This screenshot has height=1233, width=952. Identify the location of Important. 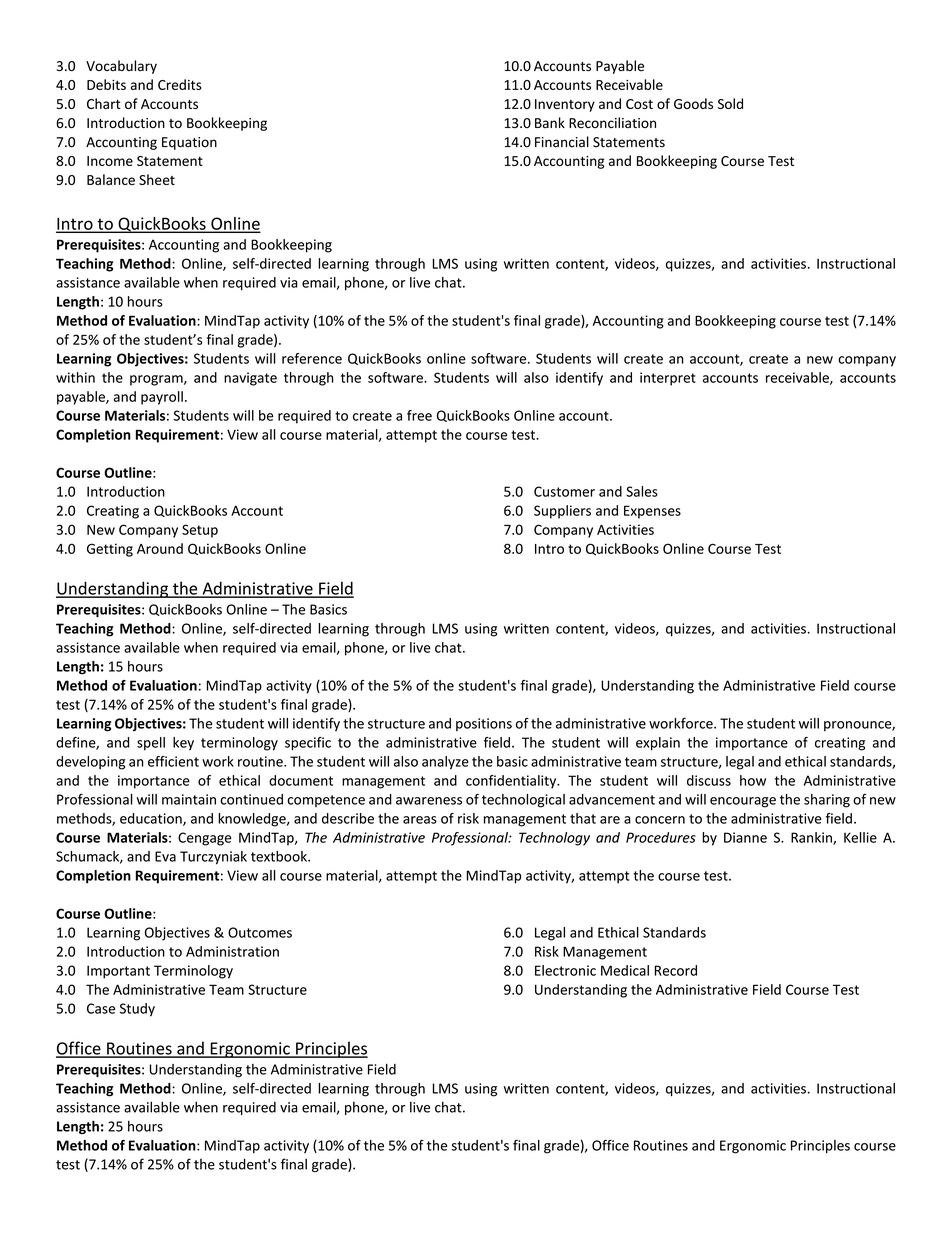
(118, 972).
